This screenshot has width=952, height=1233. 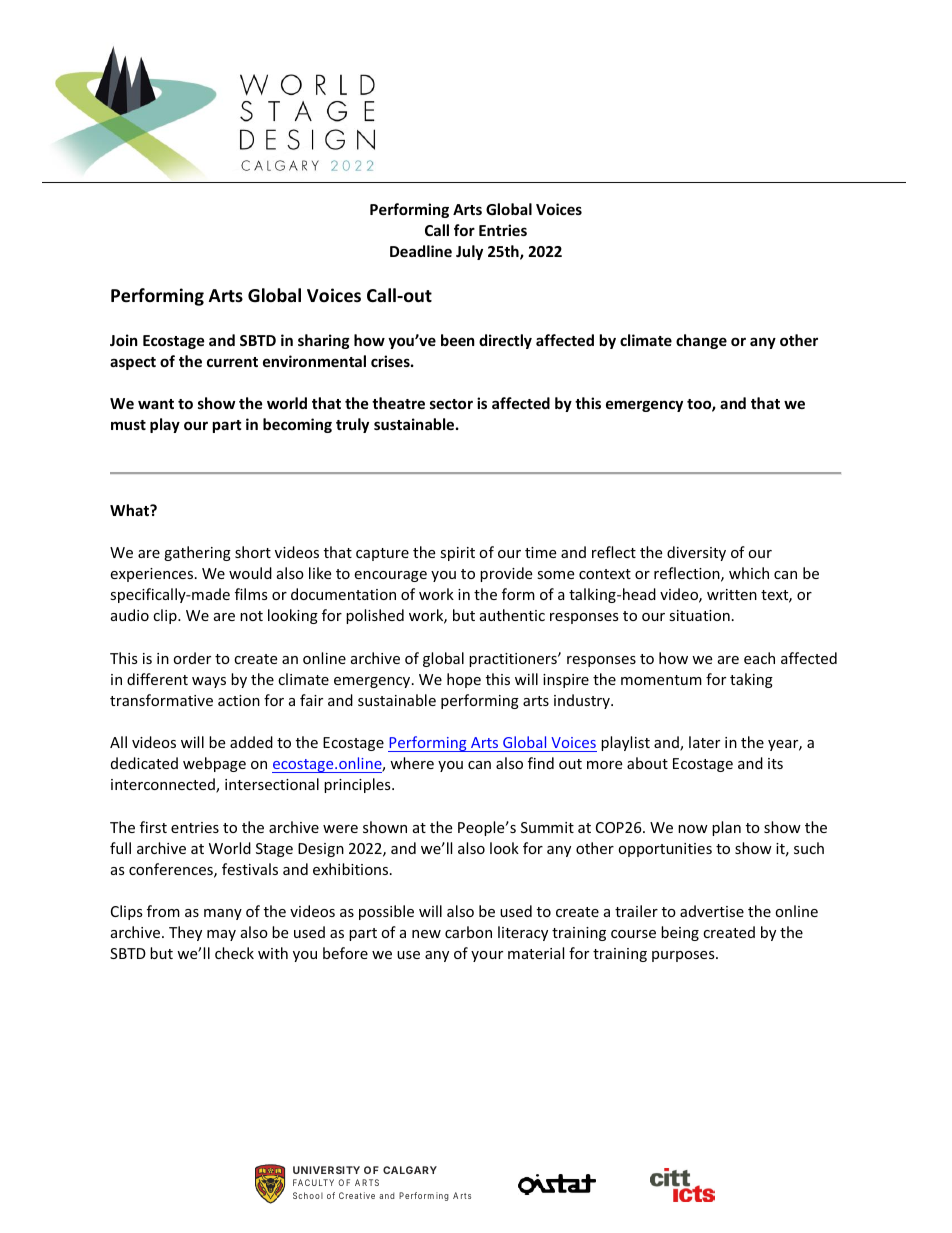 What do you see at coordinates (684, 956) in the screenshot?
I see `purposes` at bounding box center [684, 956].
